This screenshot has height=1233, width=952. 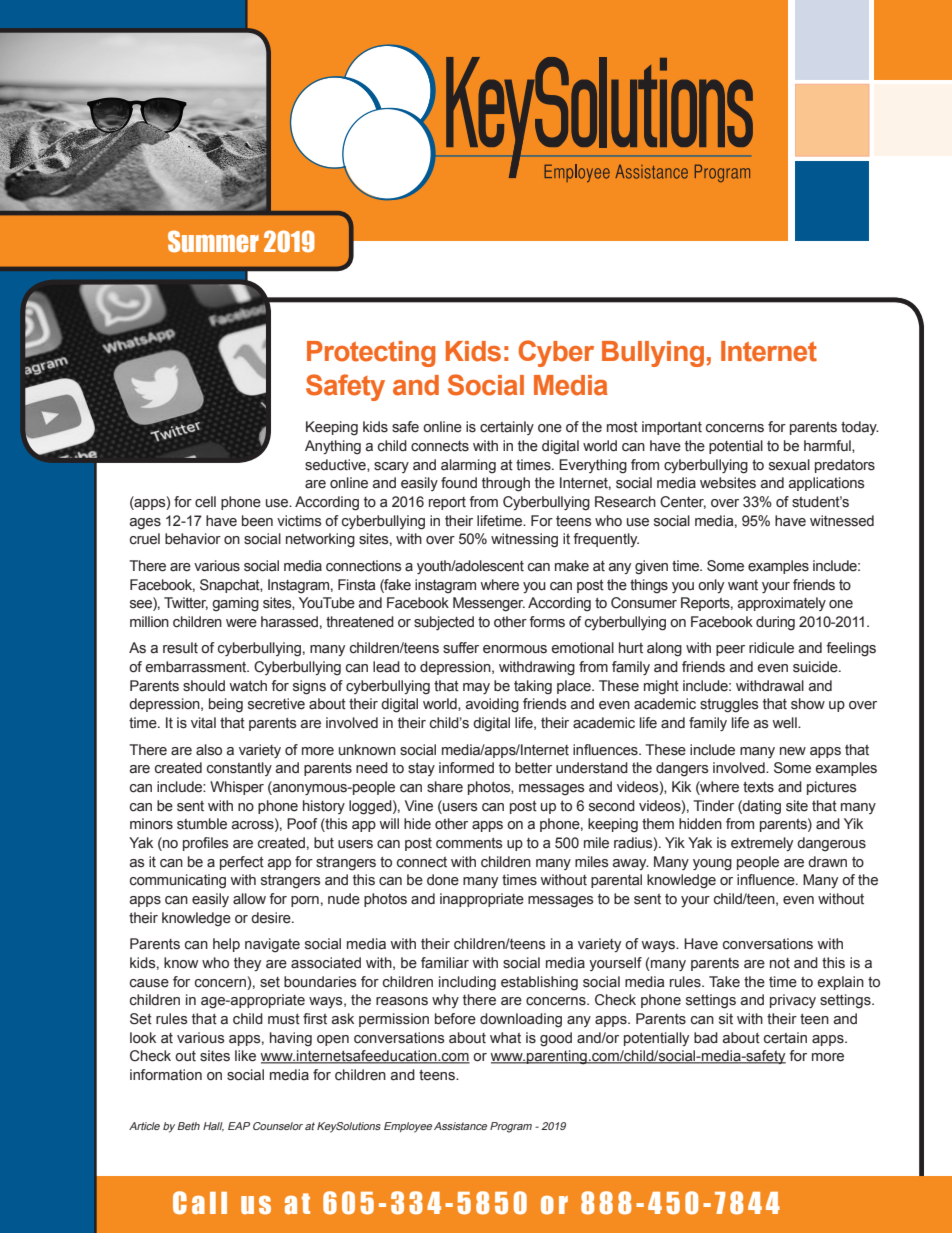 I want to click on sexual, so click(x=789, y=465).
